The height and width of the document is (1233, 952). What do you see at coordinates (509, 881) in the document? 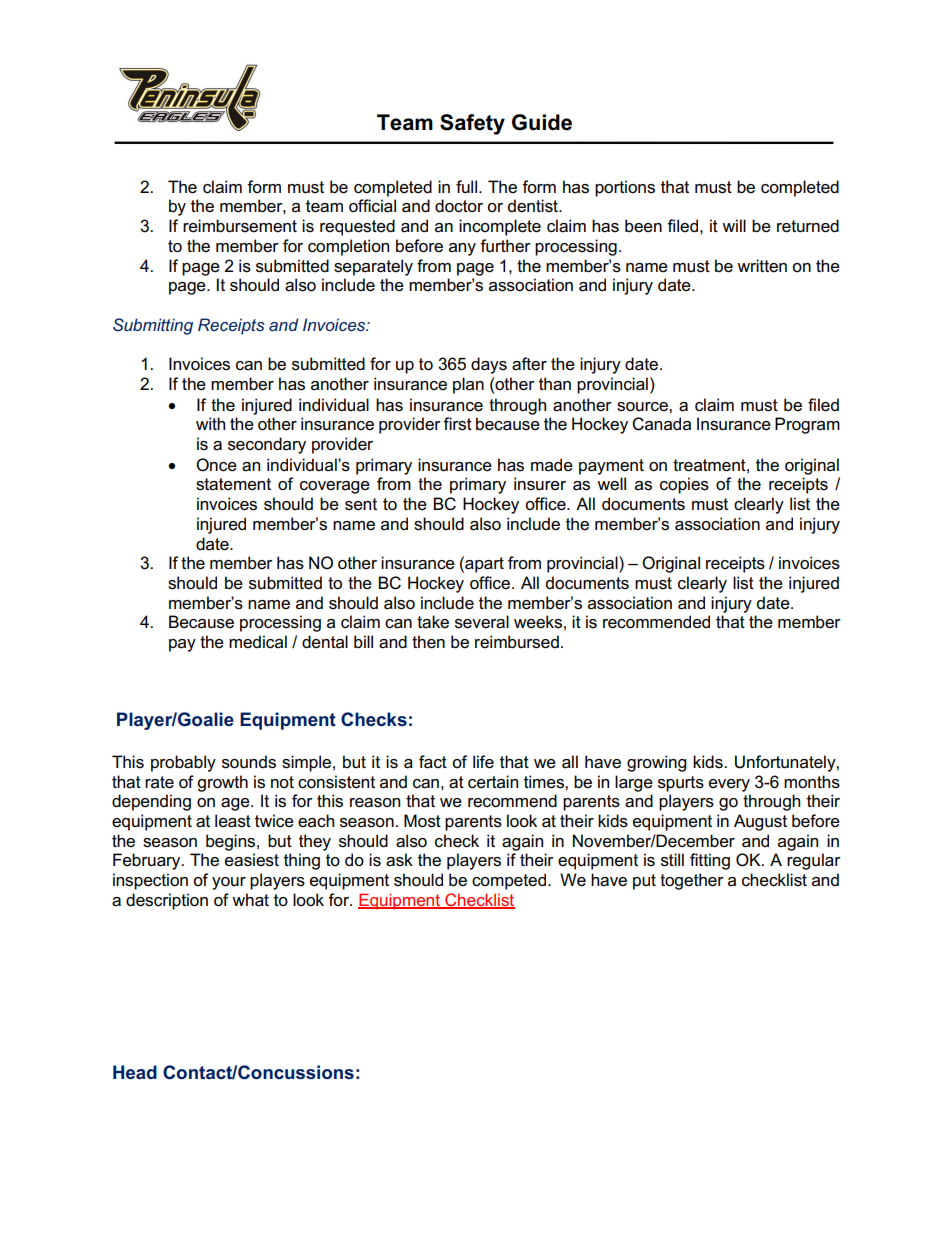
I see `competed` at bounding box center [509, 881].
